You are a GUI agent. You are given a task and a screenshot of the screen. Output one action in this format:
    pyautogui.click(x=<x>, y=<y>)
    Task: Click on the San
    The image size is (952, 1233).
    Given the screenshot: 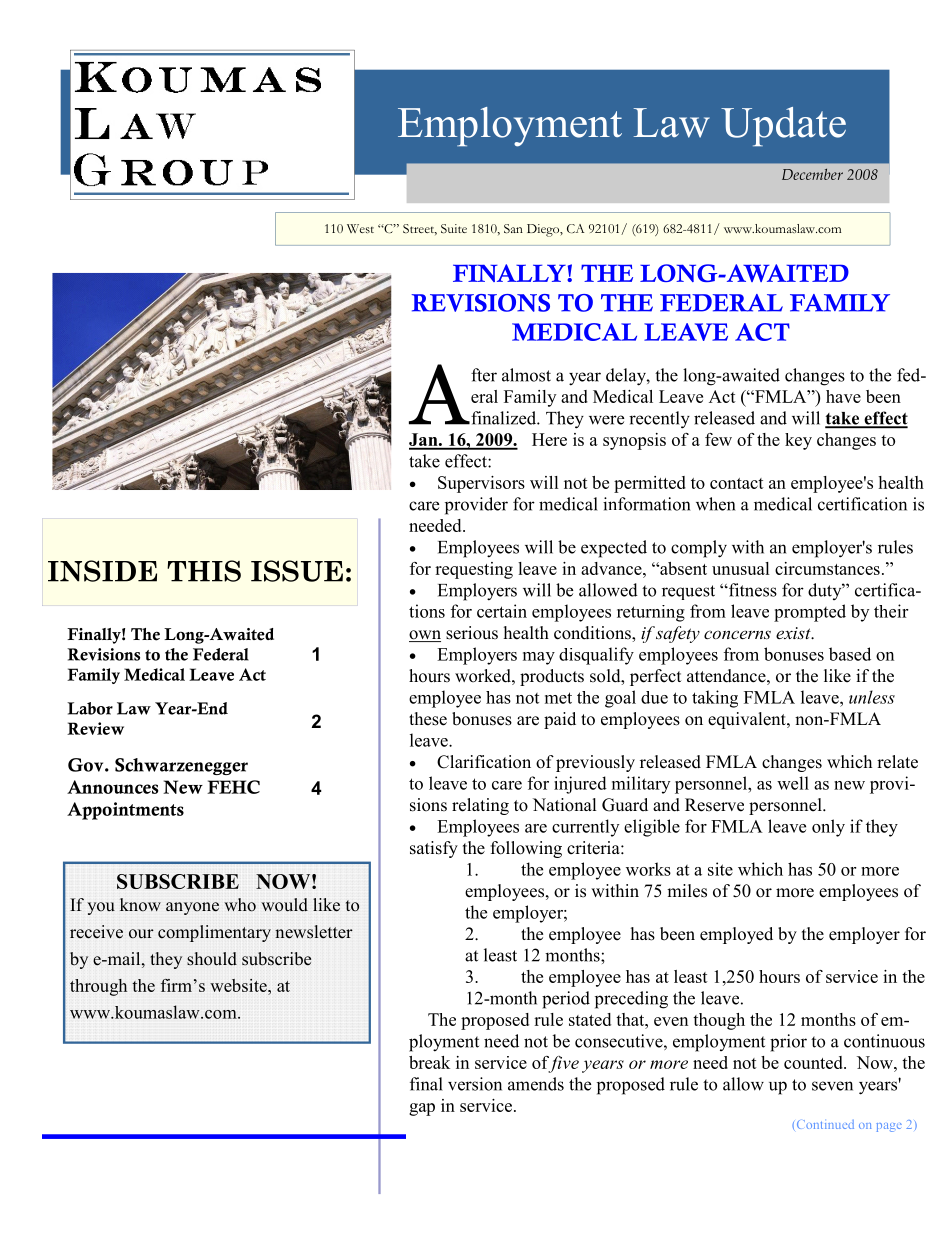 What is the action you would take?
    pyautogui.click(x=513, y=229)
